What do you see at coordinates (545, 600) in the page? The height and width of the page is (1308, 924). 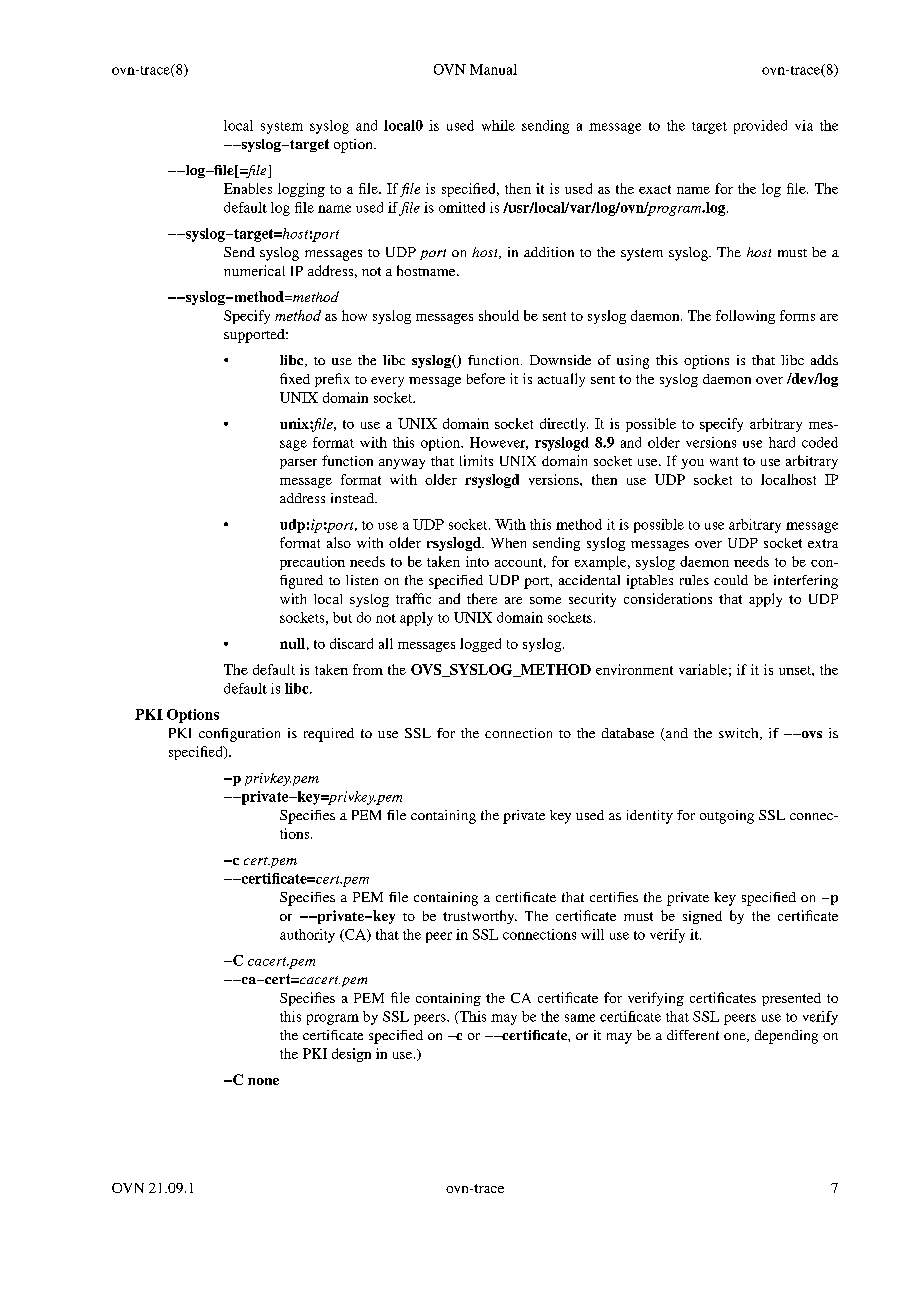 I see `some` at bounding box center [545, 600].
